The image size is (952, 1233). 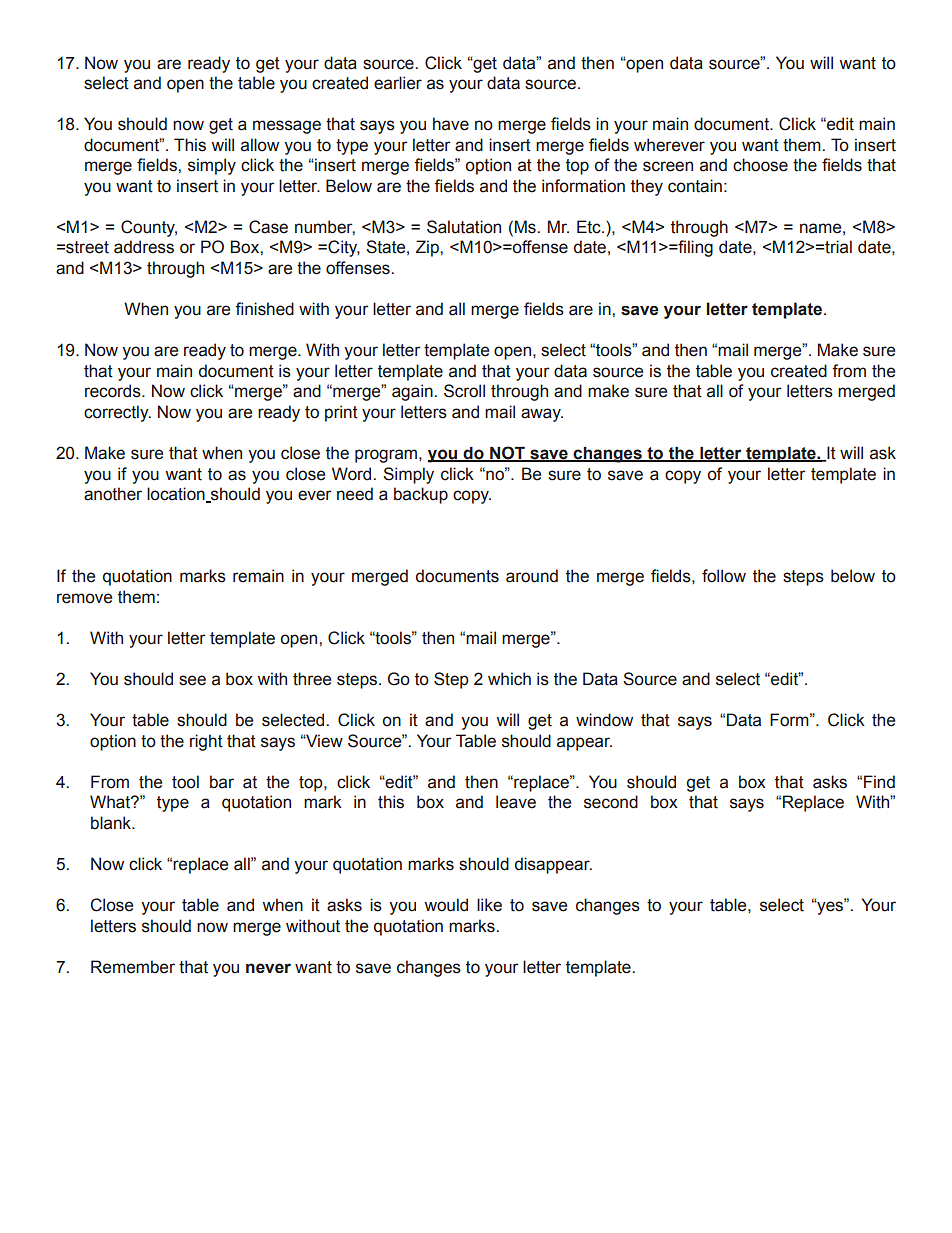 What do you see at coordinates (133, 967) in the page?
I see `Remember` at bounding box center [133, 967].
